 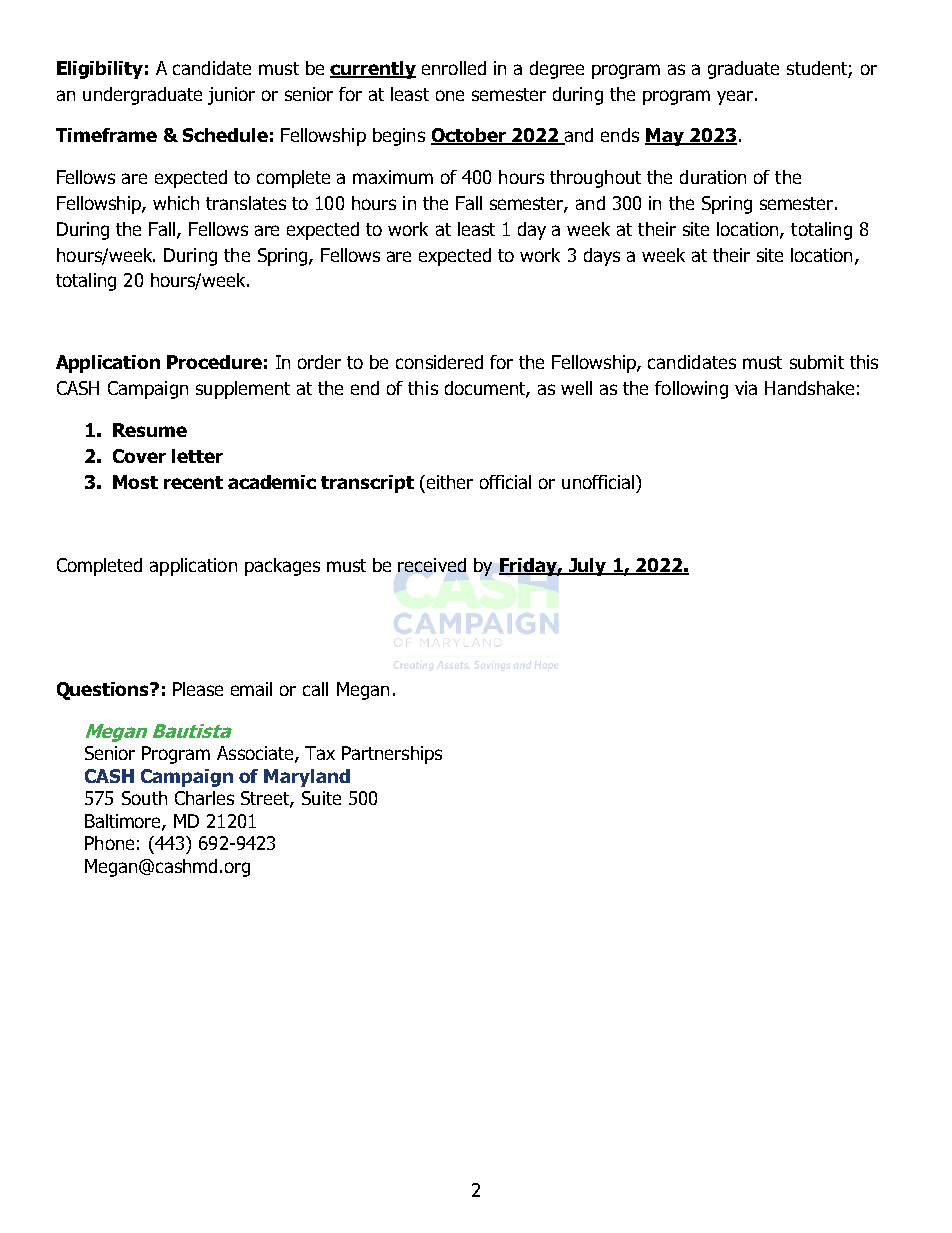 I want to click on enrolled, so click(x=454, y=68).
